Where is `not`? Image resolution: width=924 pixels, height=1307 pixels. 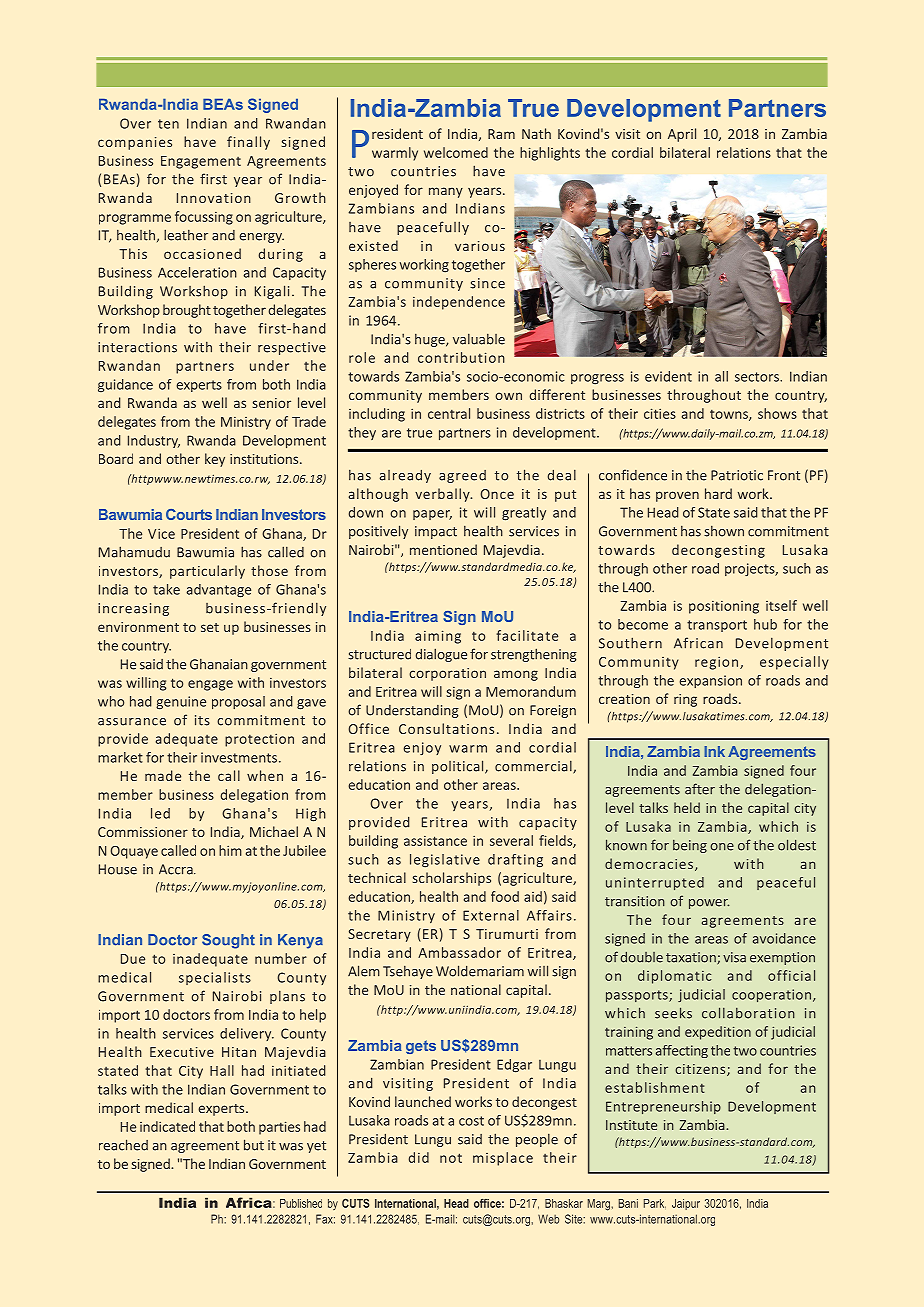 not is located at coordinates (451, 1158).
